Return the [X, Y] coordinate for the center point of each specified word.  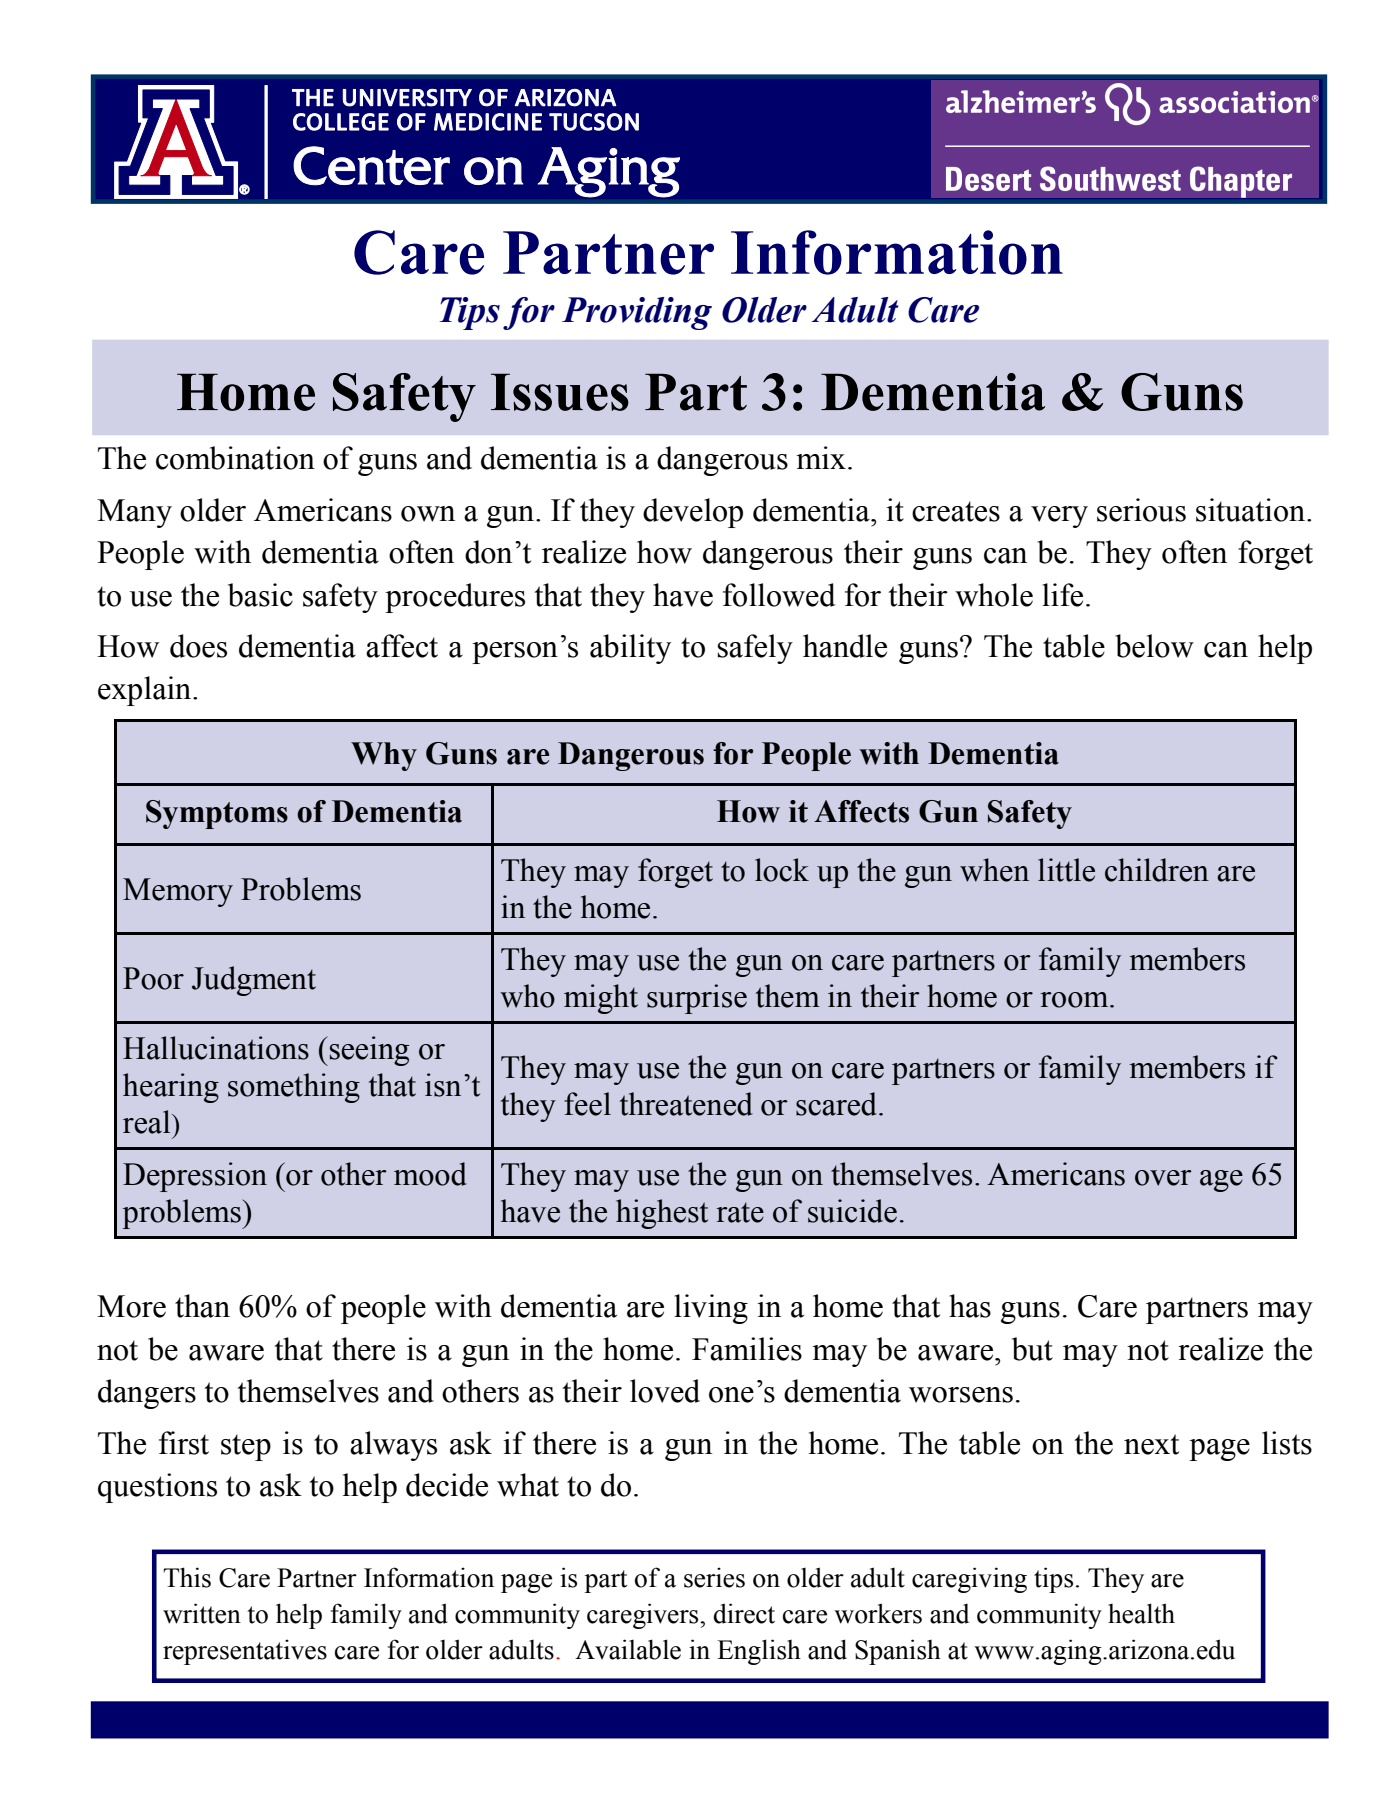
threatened [686, 1104]
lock [782, 870]
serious [1141, 510]
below [1154, 646]
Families [747, 1349]
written [202, 1613]
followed [779, 595]
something [294, 1088]
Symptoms [217, 814]
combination [235, 458]
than [202, 1306]
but [1032, 1349]
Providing [637, 313]
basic [260, 595]
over [1163, 1178]
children [1157, 870]
